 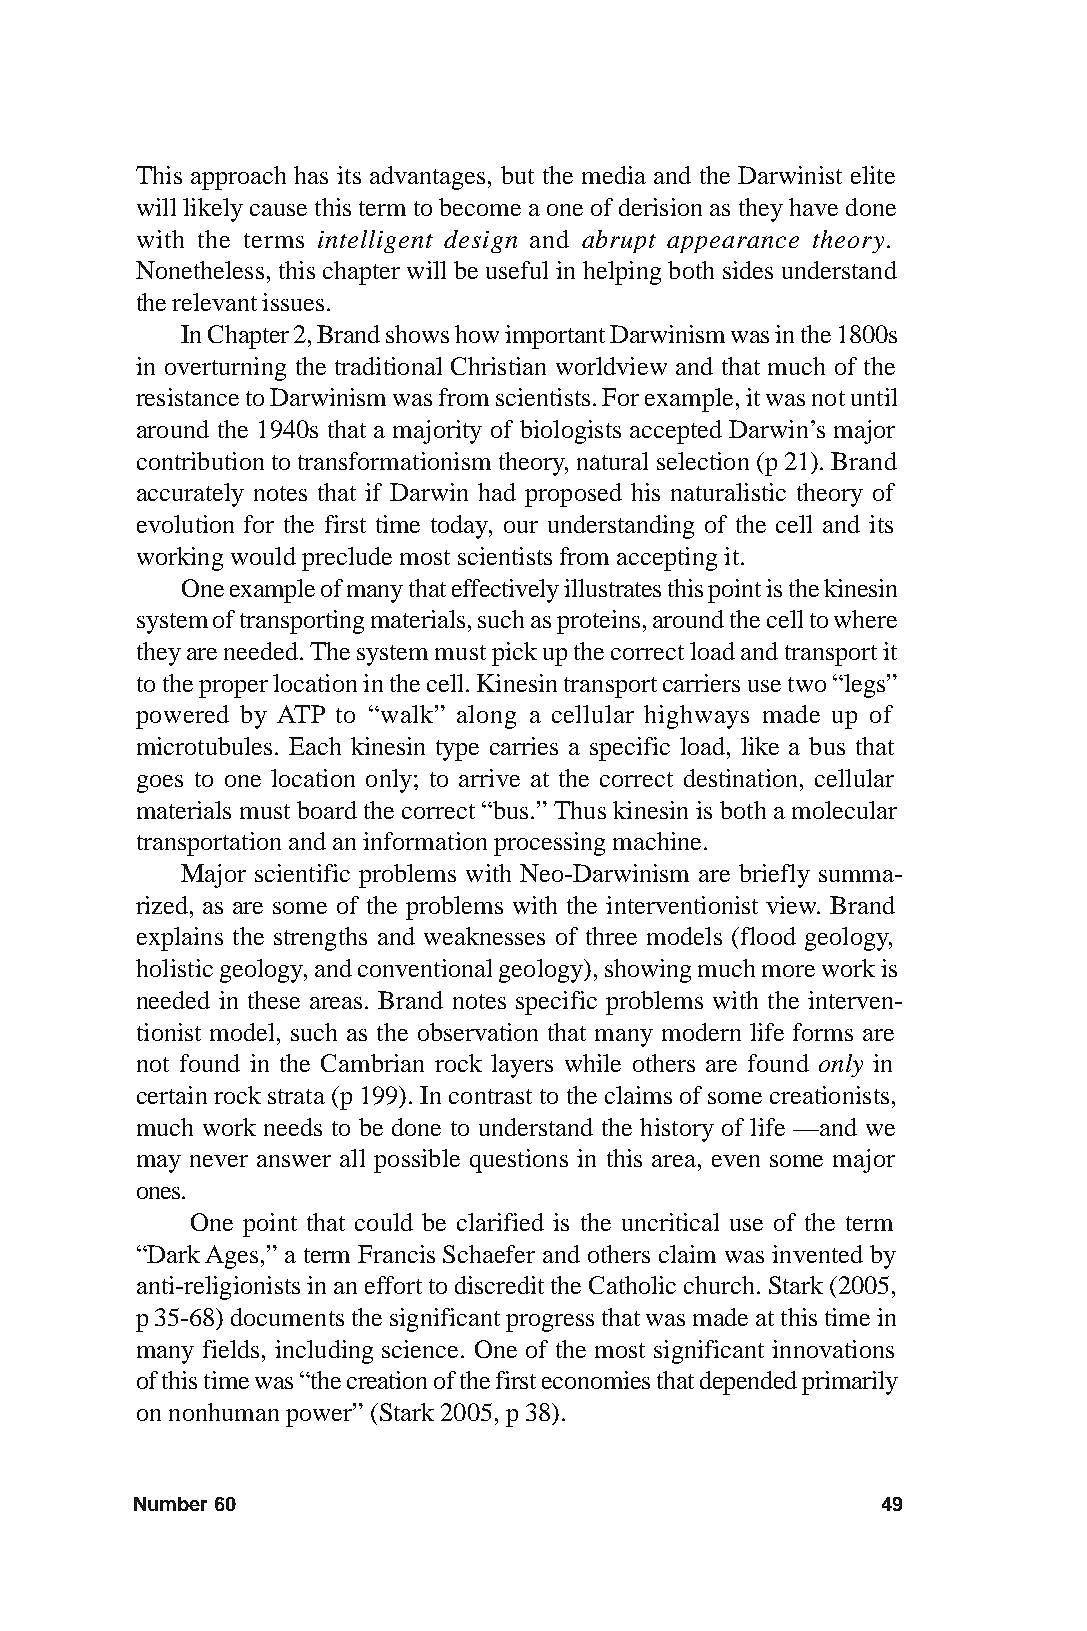 What do you see at coordinates (480, 207) in the document?
I see `become` at bounding box center [480, 207].
